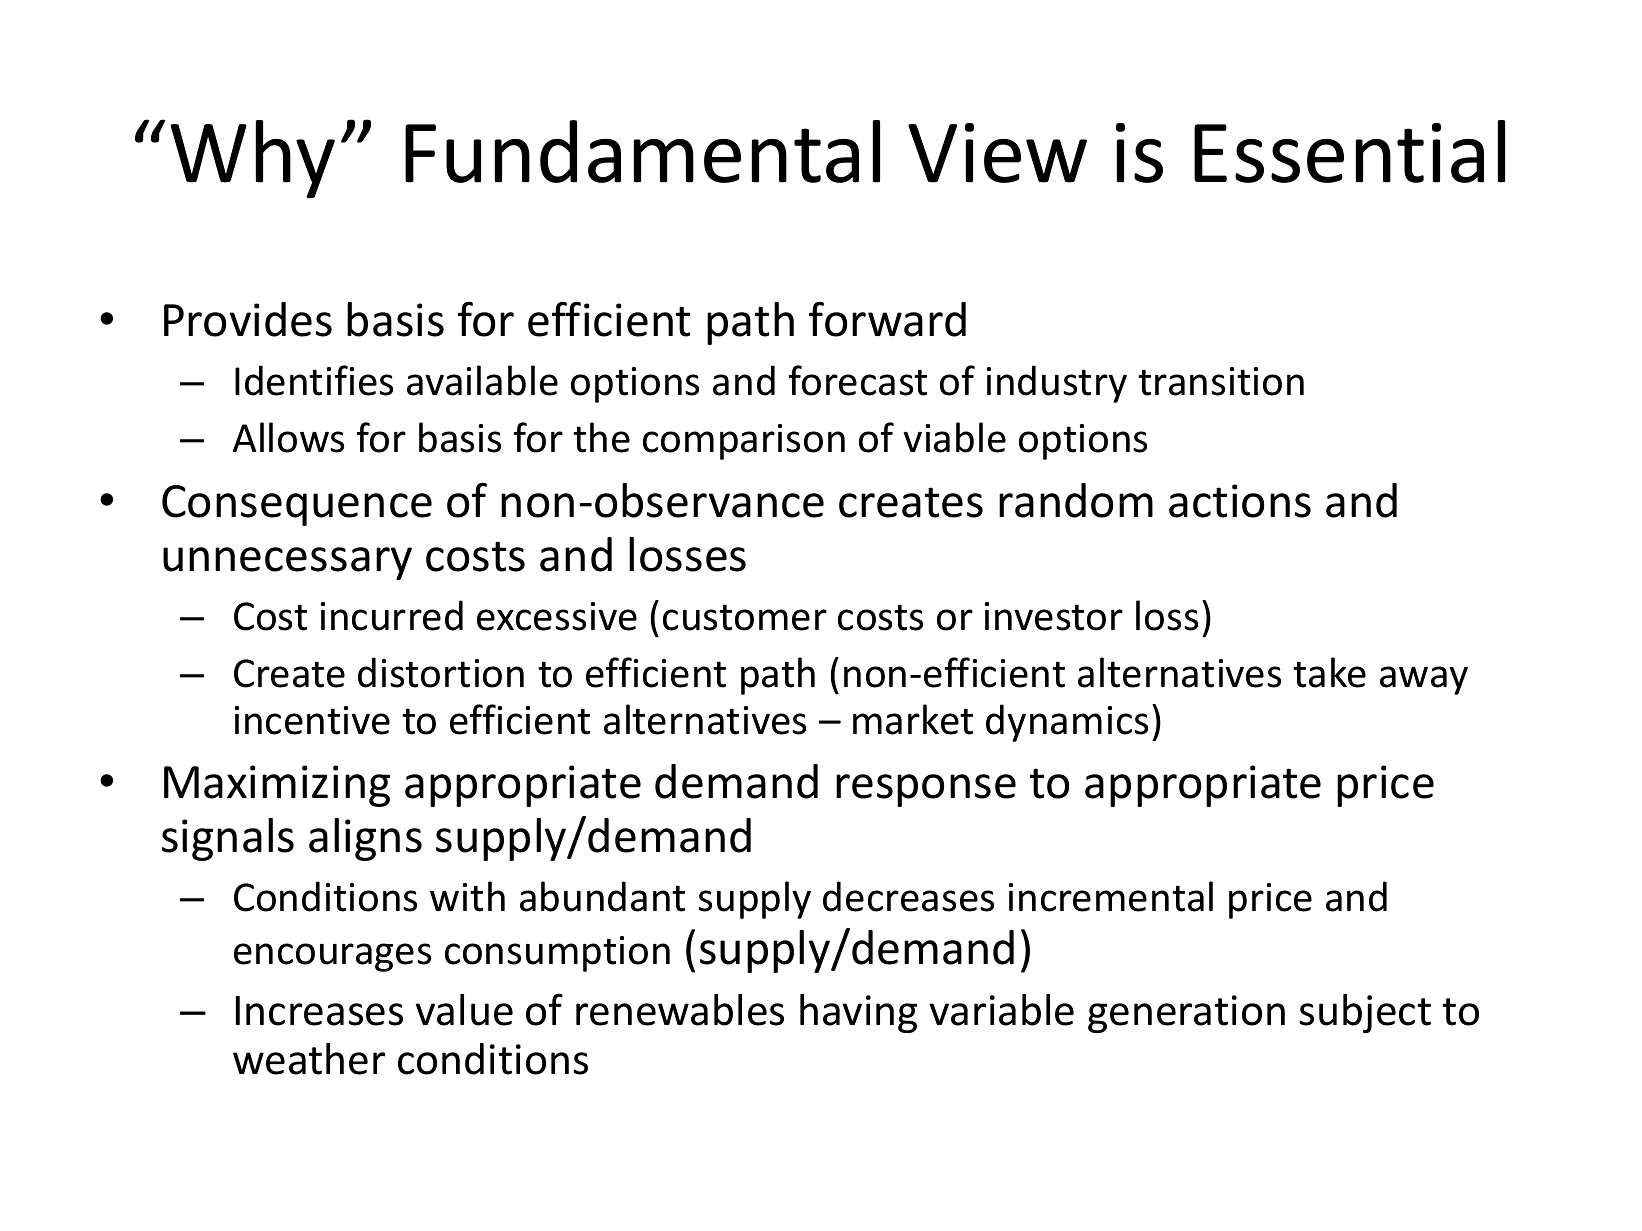  Describe the element at coordinates (392, 615) in the document. I see `incurred` at that location.
